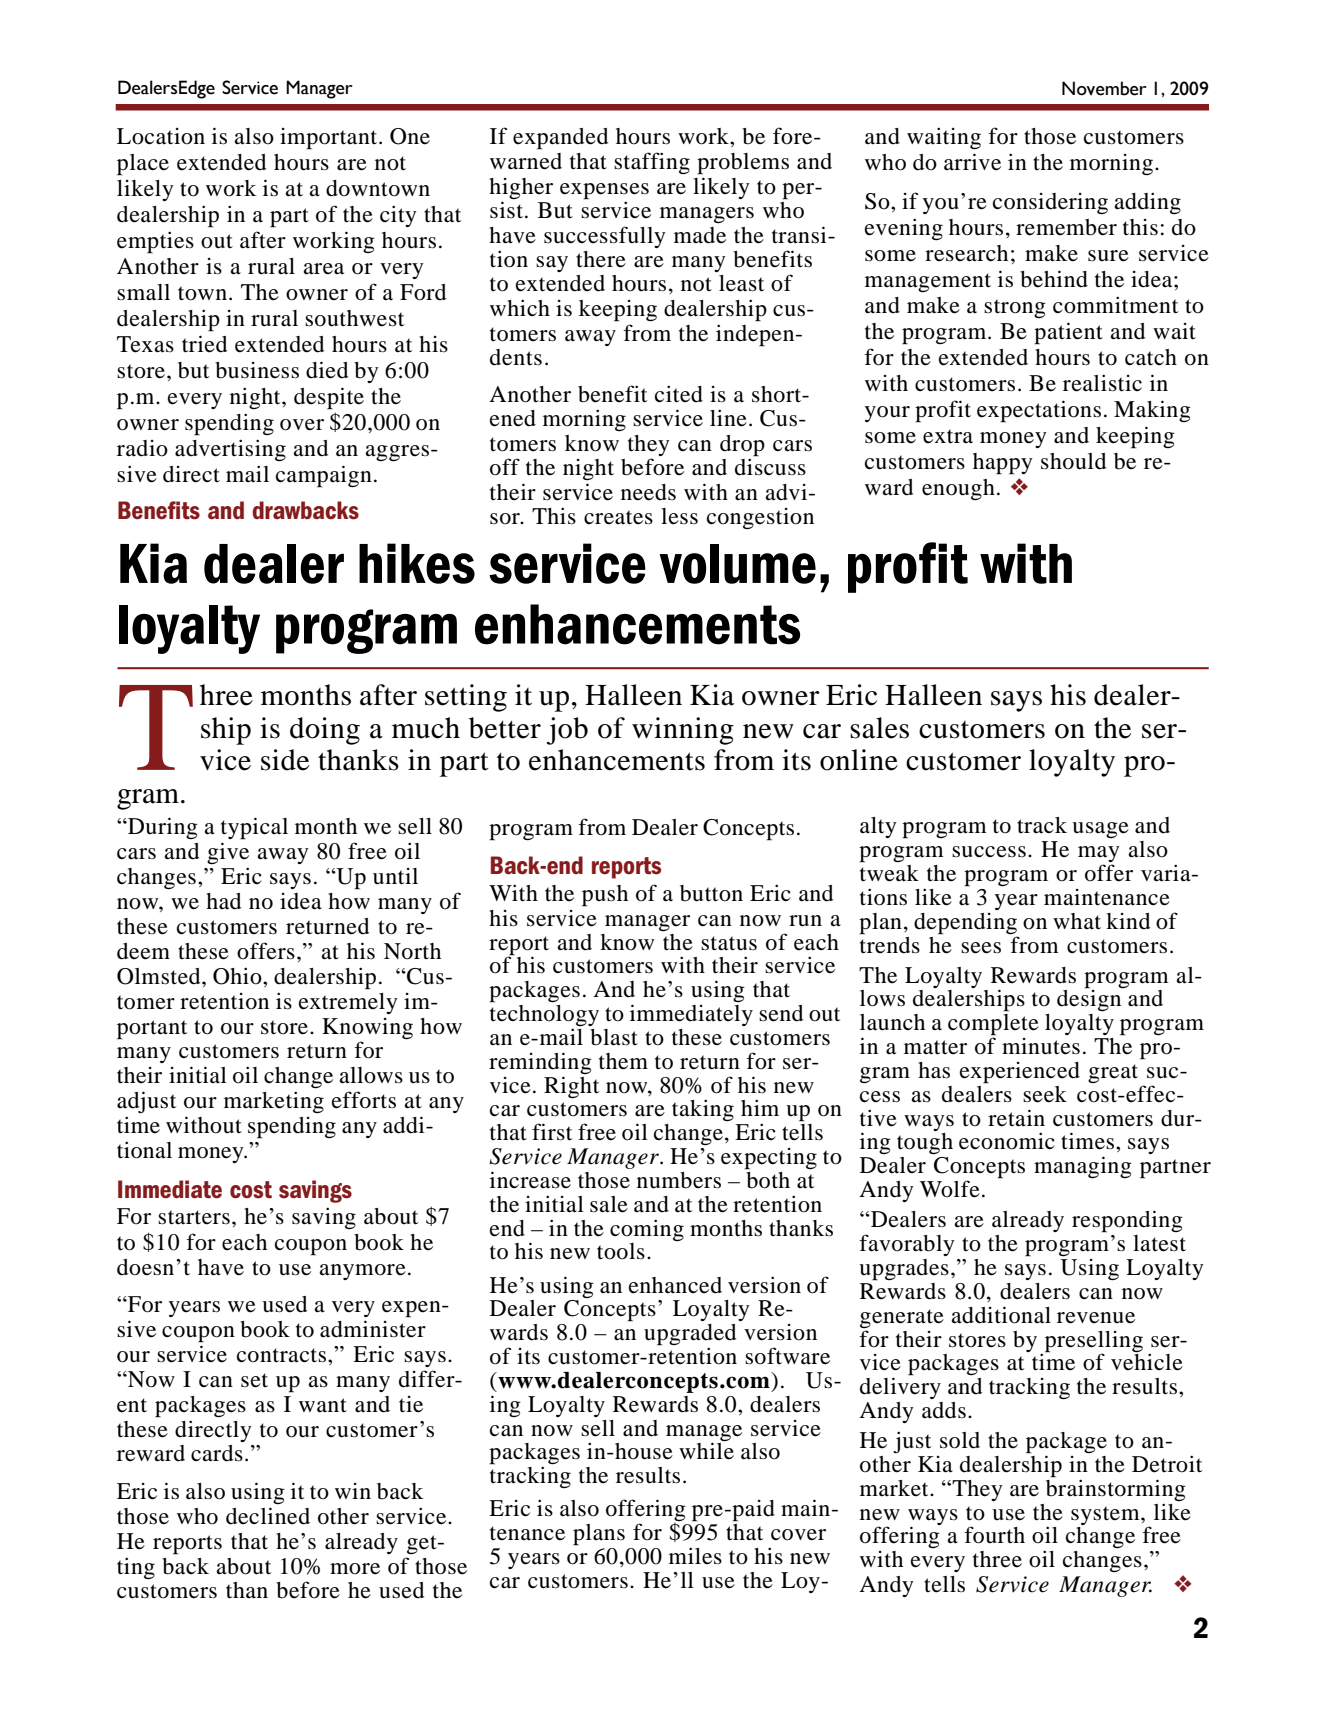  I want to click on minutes, so click(1041, 1046).
